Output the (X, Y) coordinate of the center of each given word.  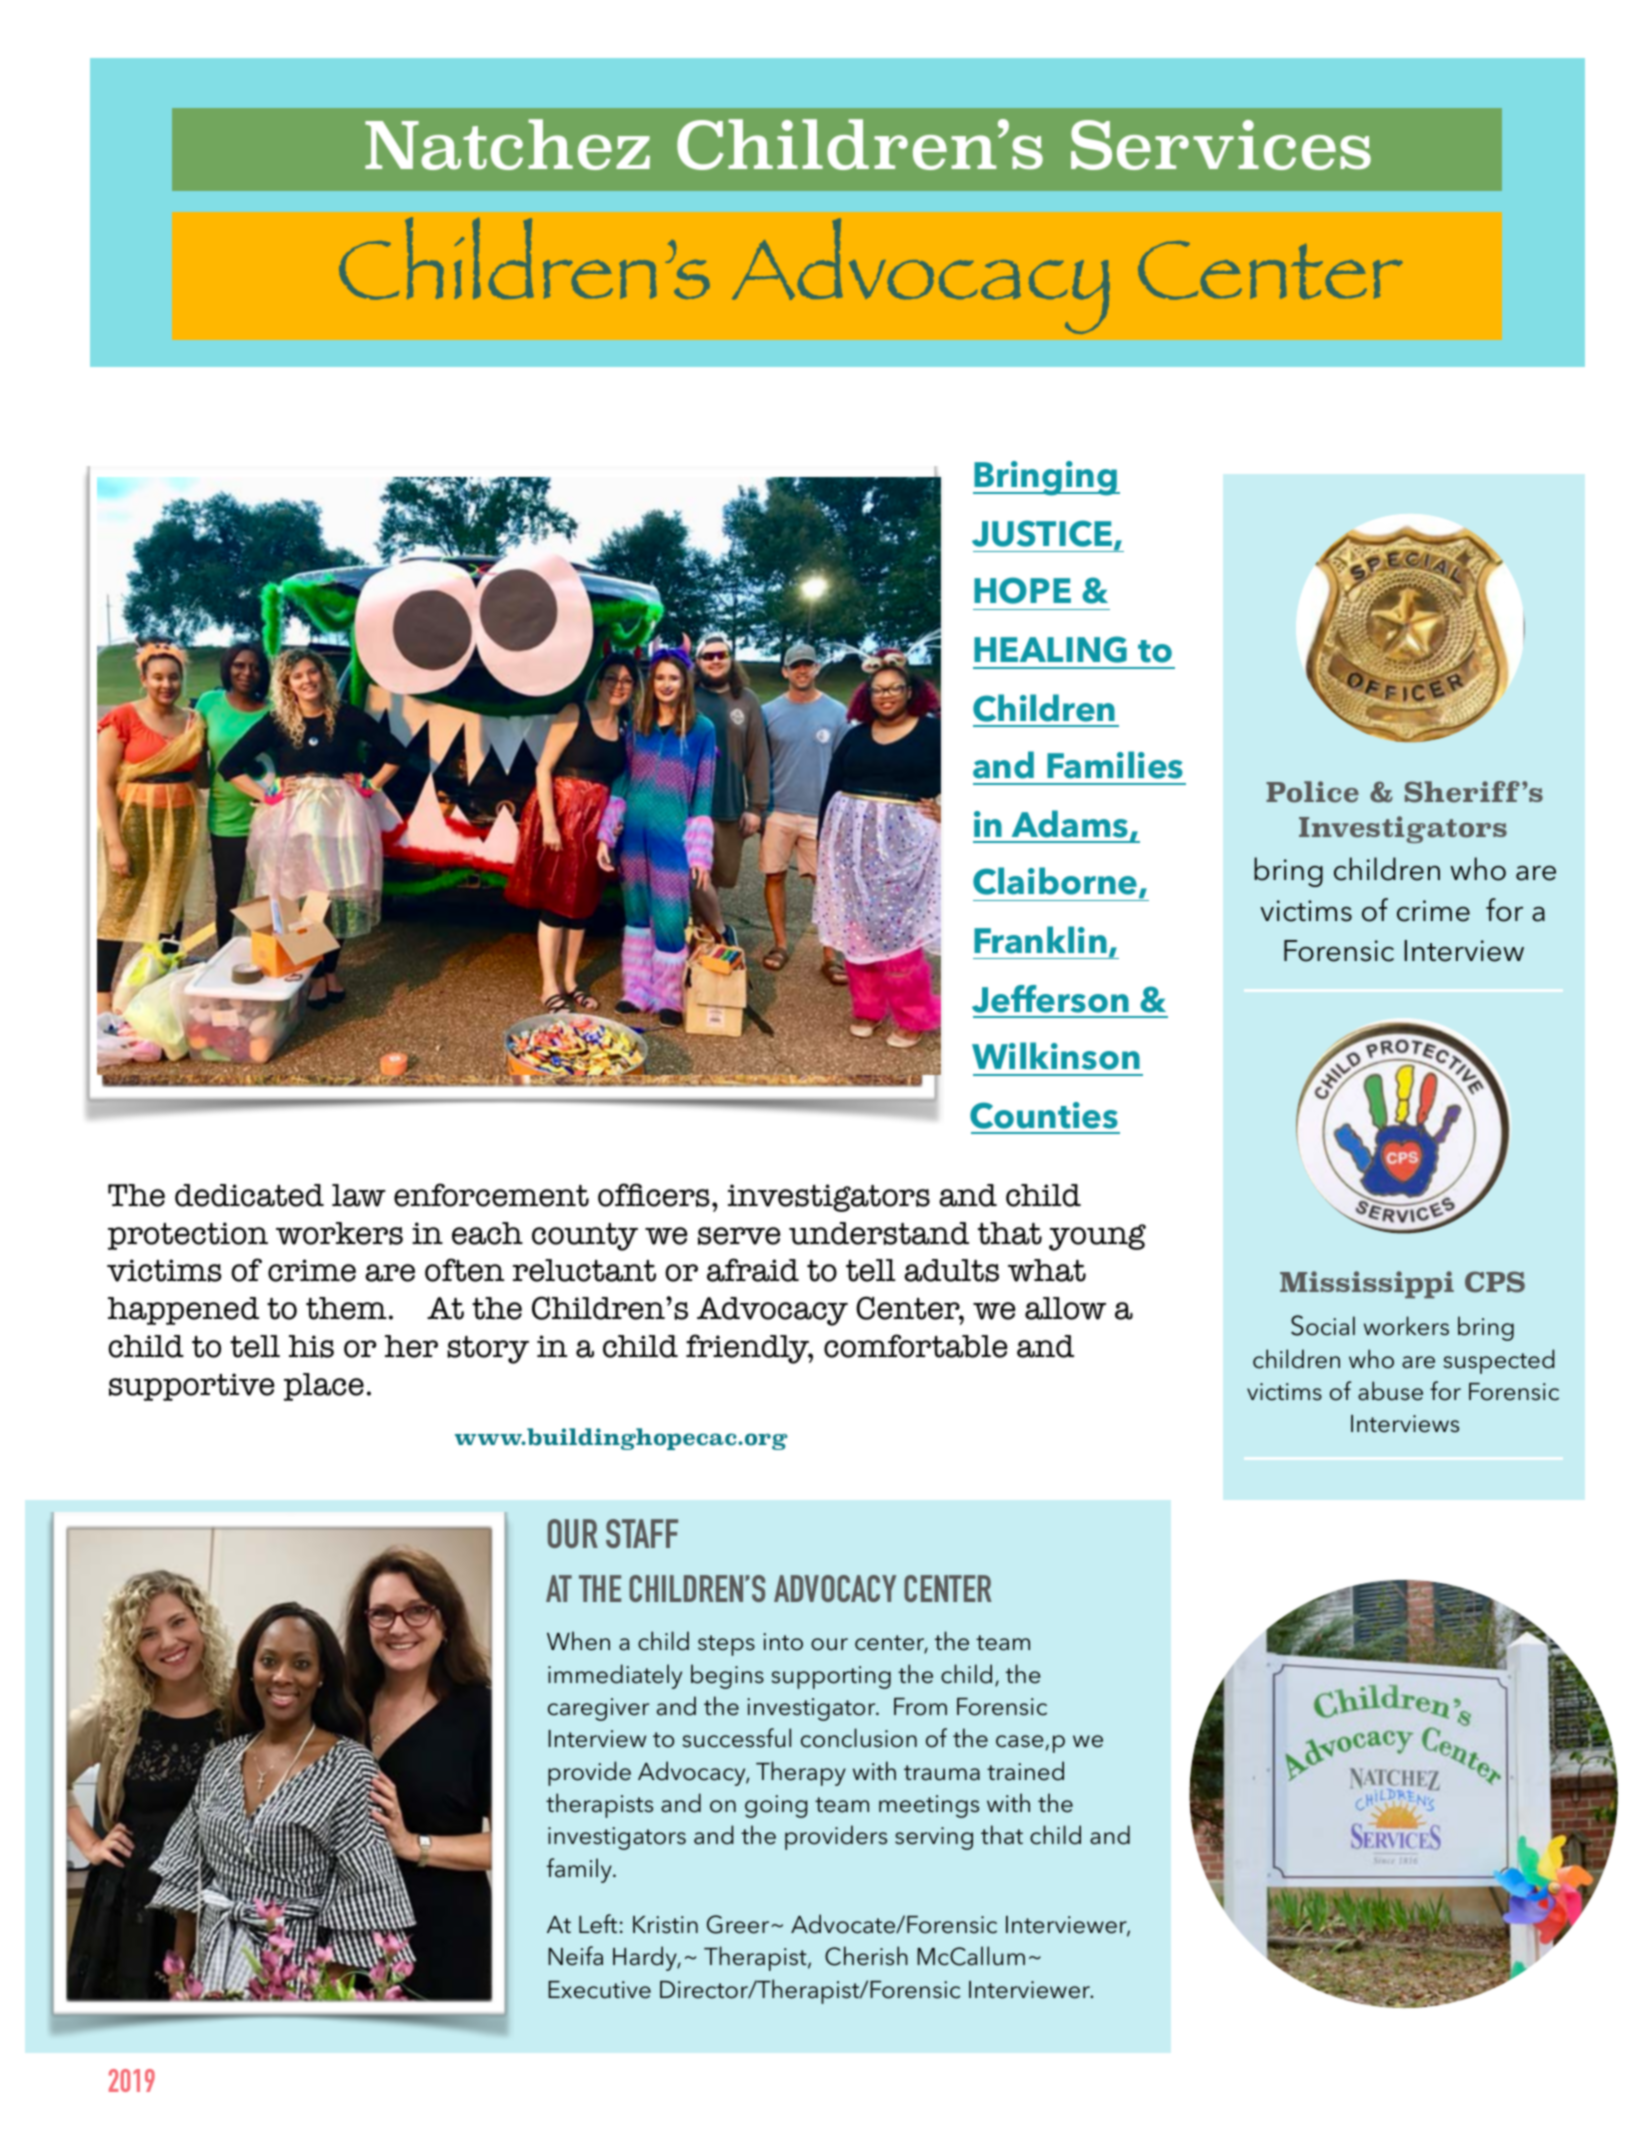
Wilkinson (1056, 1056)
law (359, 1195)
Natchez (507, 144)
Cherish (866, 1956)
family (580, 1870)
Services (1221, 145)
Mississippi (1367, 1285)
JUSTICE (1043, 535)
